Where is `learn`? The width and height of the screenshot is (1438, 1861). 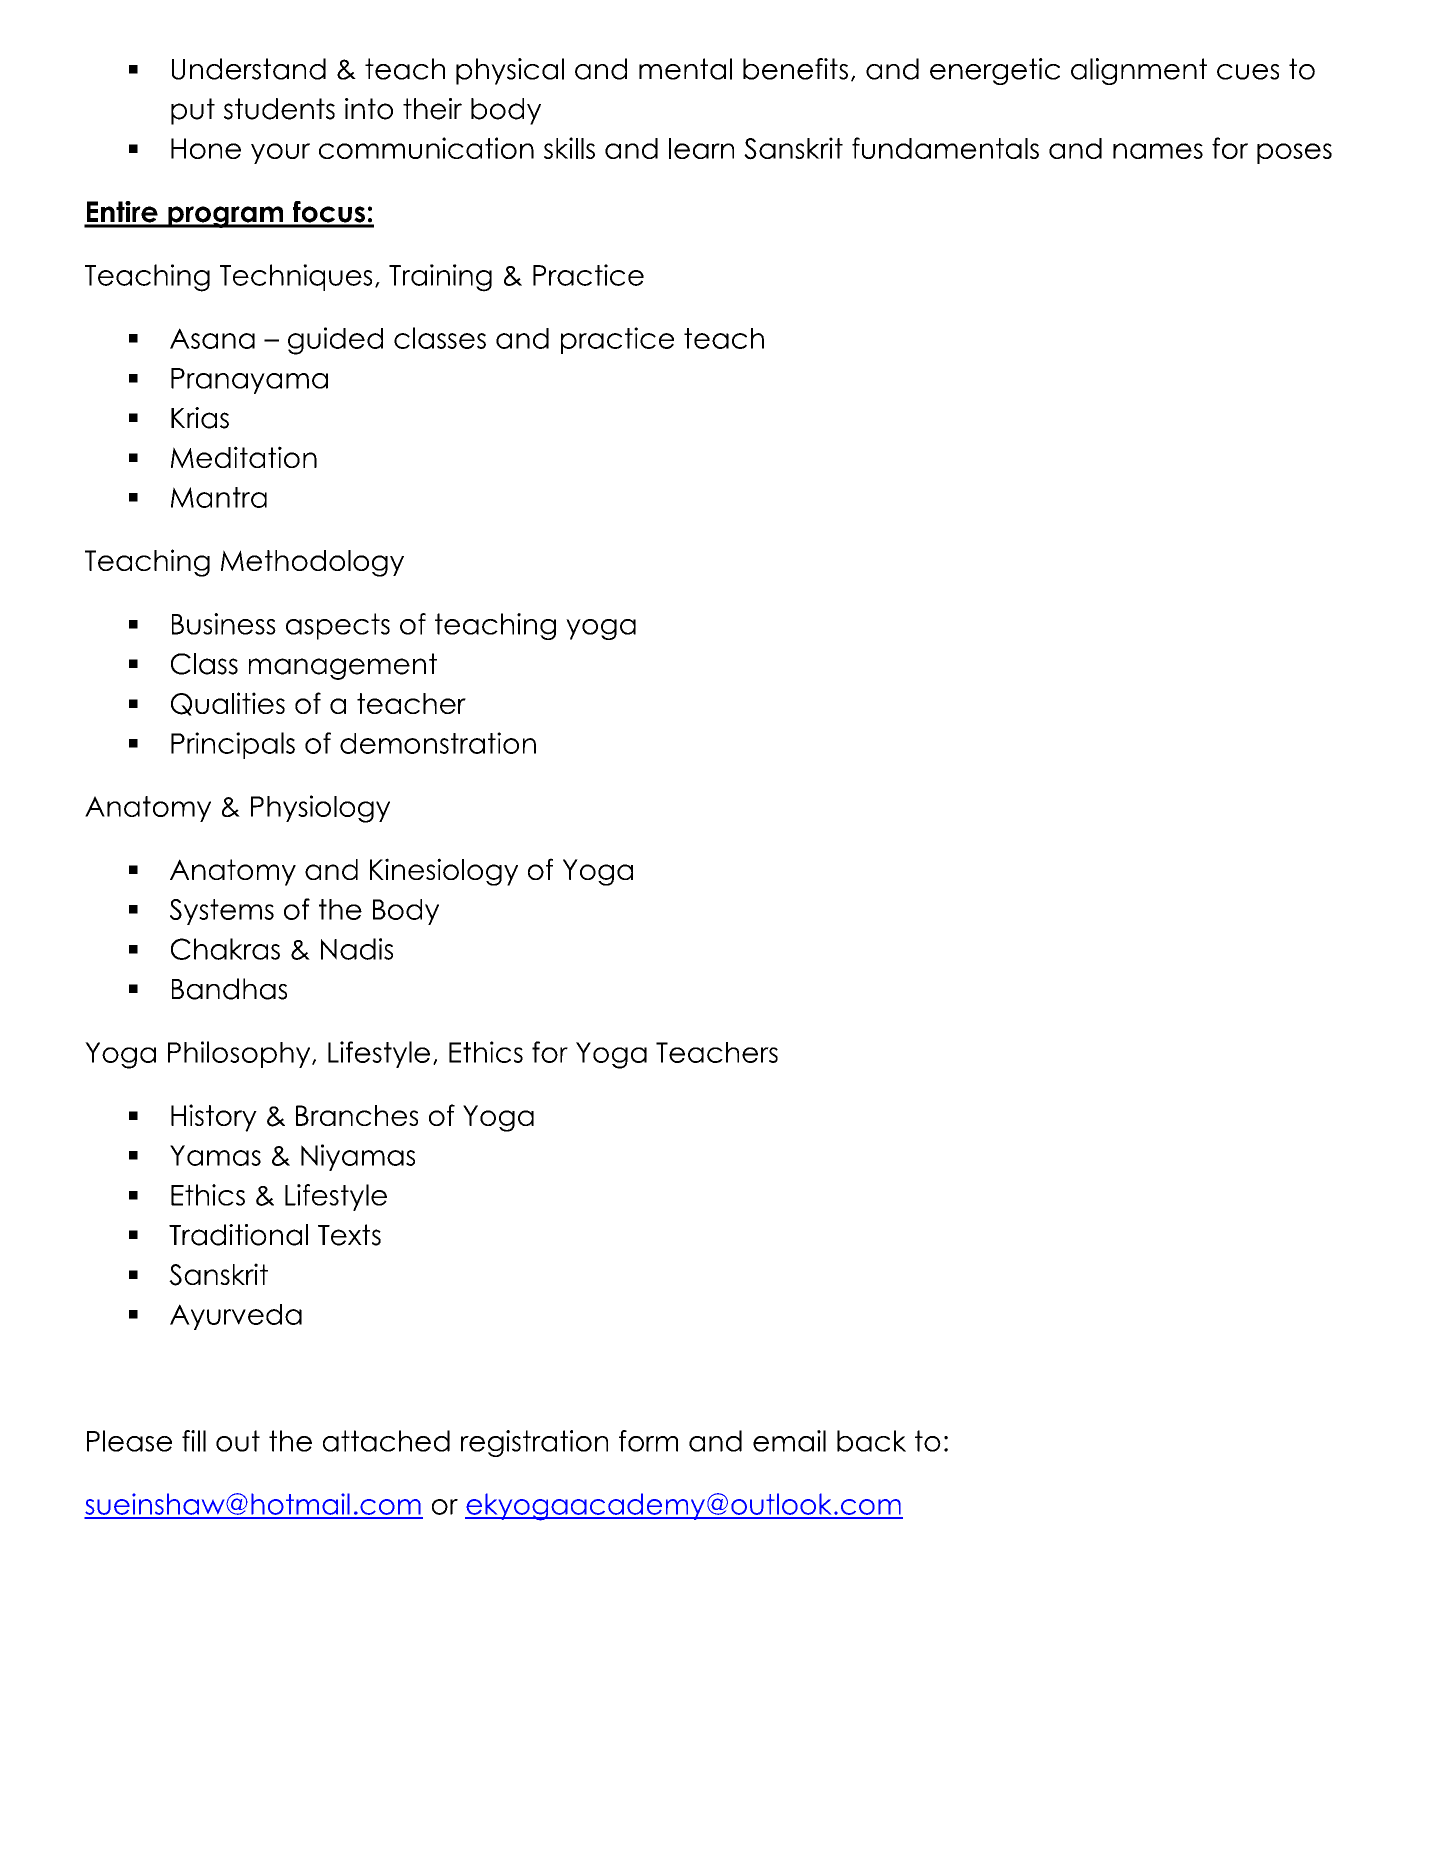
learn is located at coordinates (701, 148).
